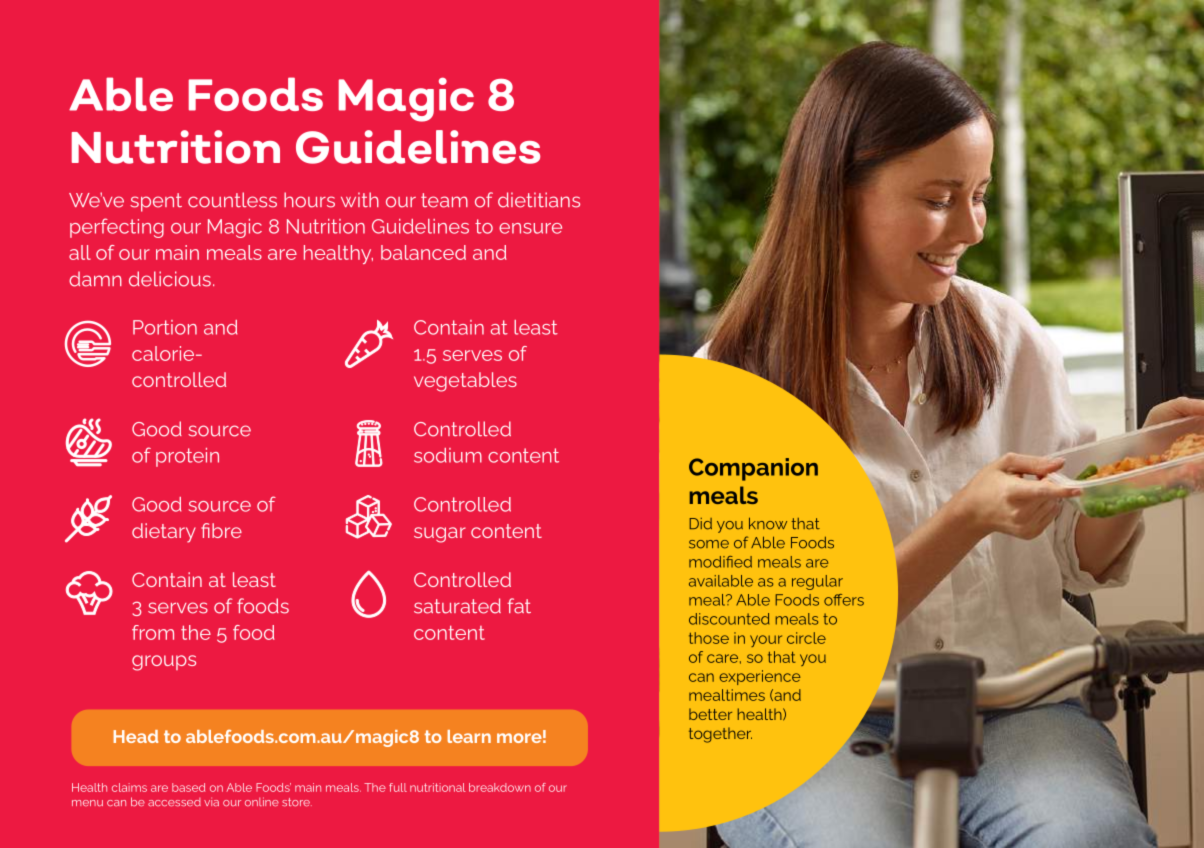  I want to click on breakdown, so click(500, 787).
